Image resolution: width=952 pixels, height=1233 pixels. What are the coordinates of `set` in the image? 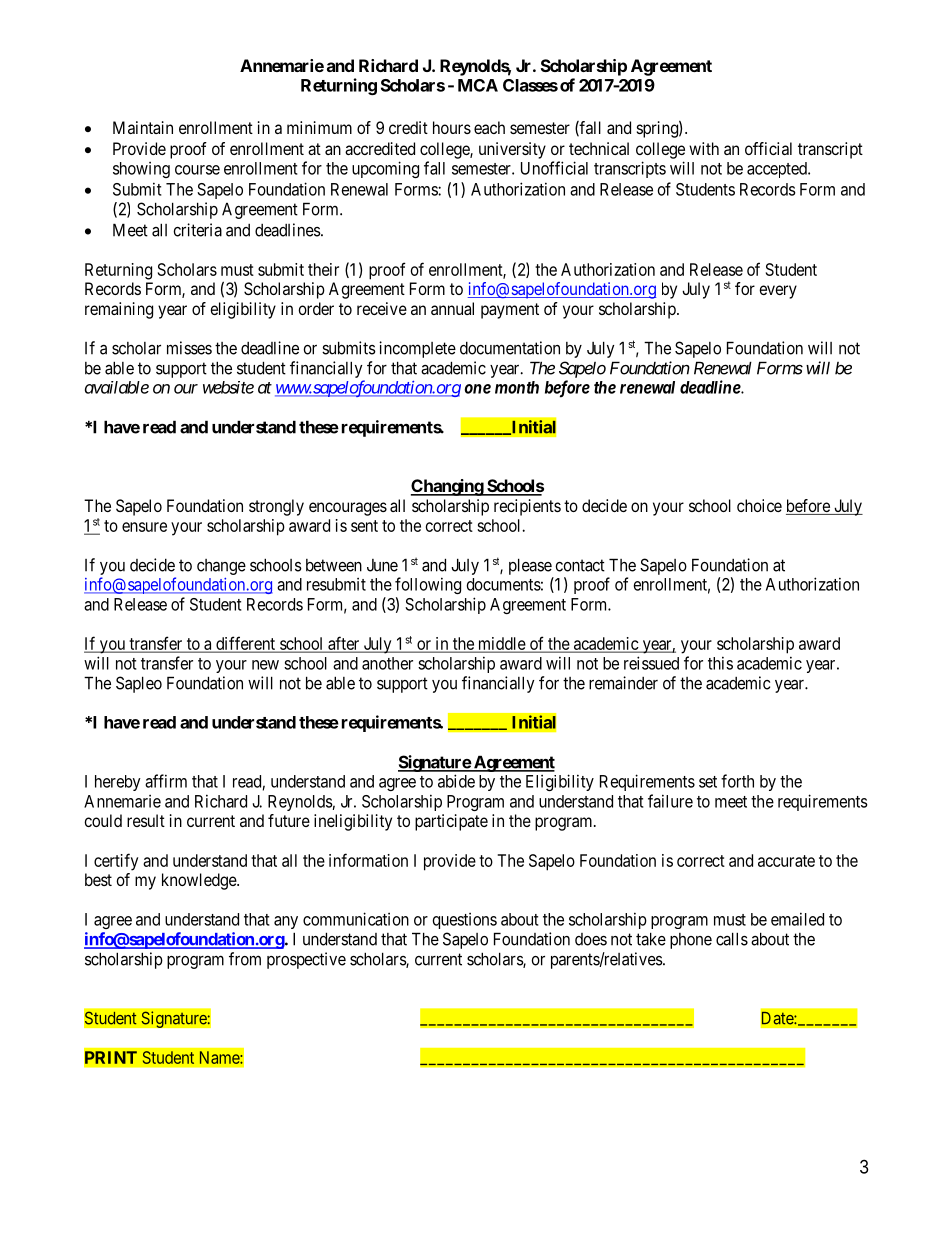 It's located at (708, 782).
